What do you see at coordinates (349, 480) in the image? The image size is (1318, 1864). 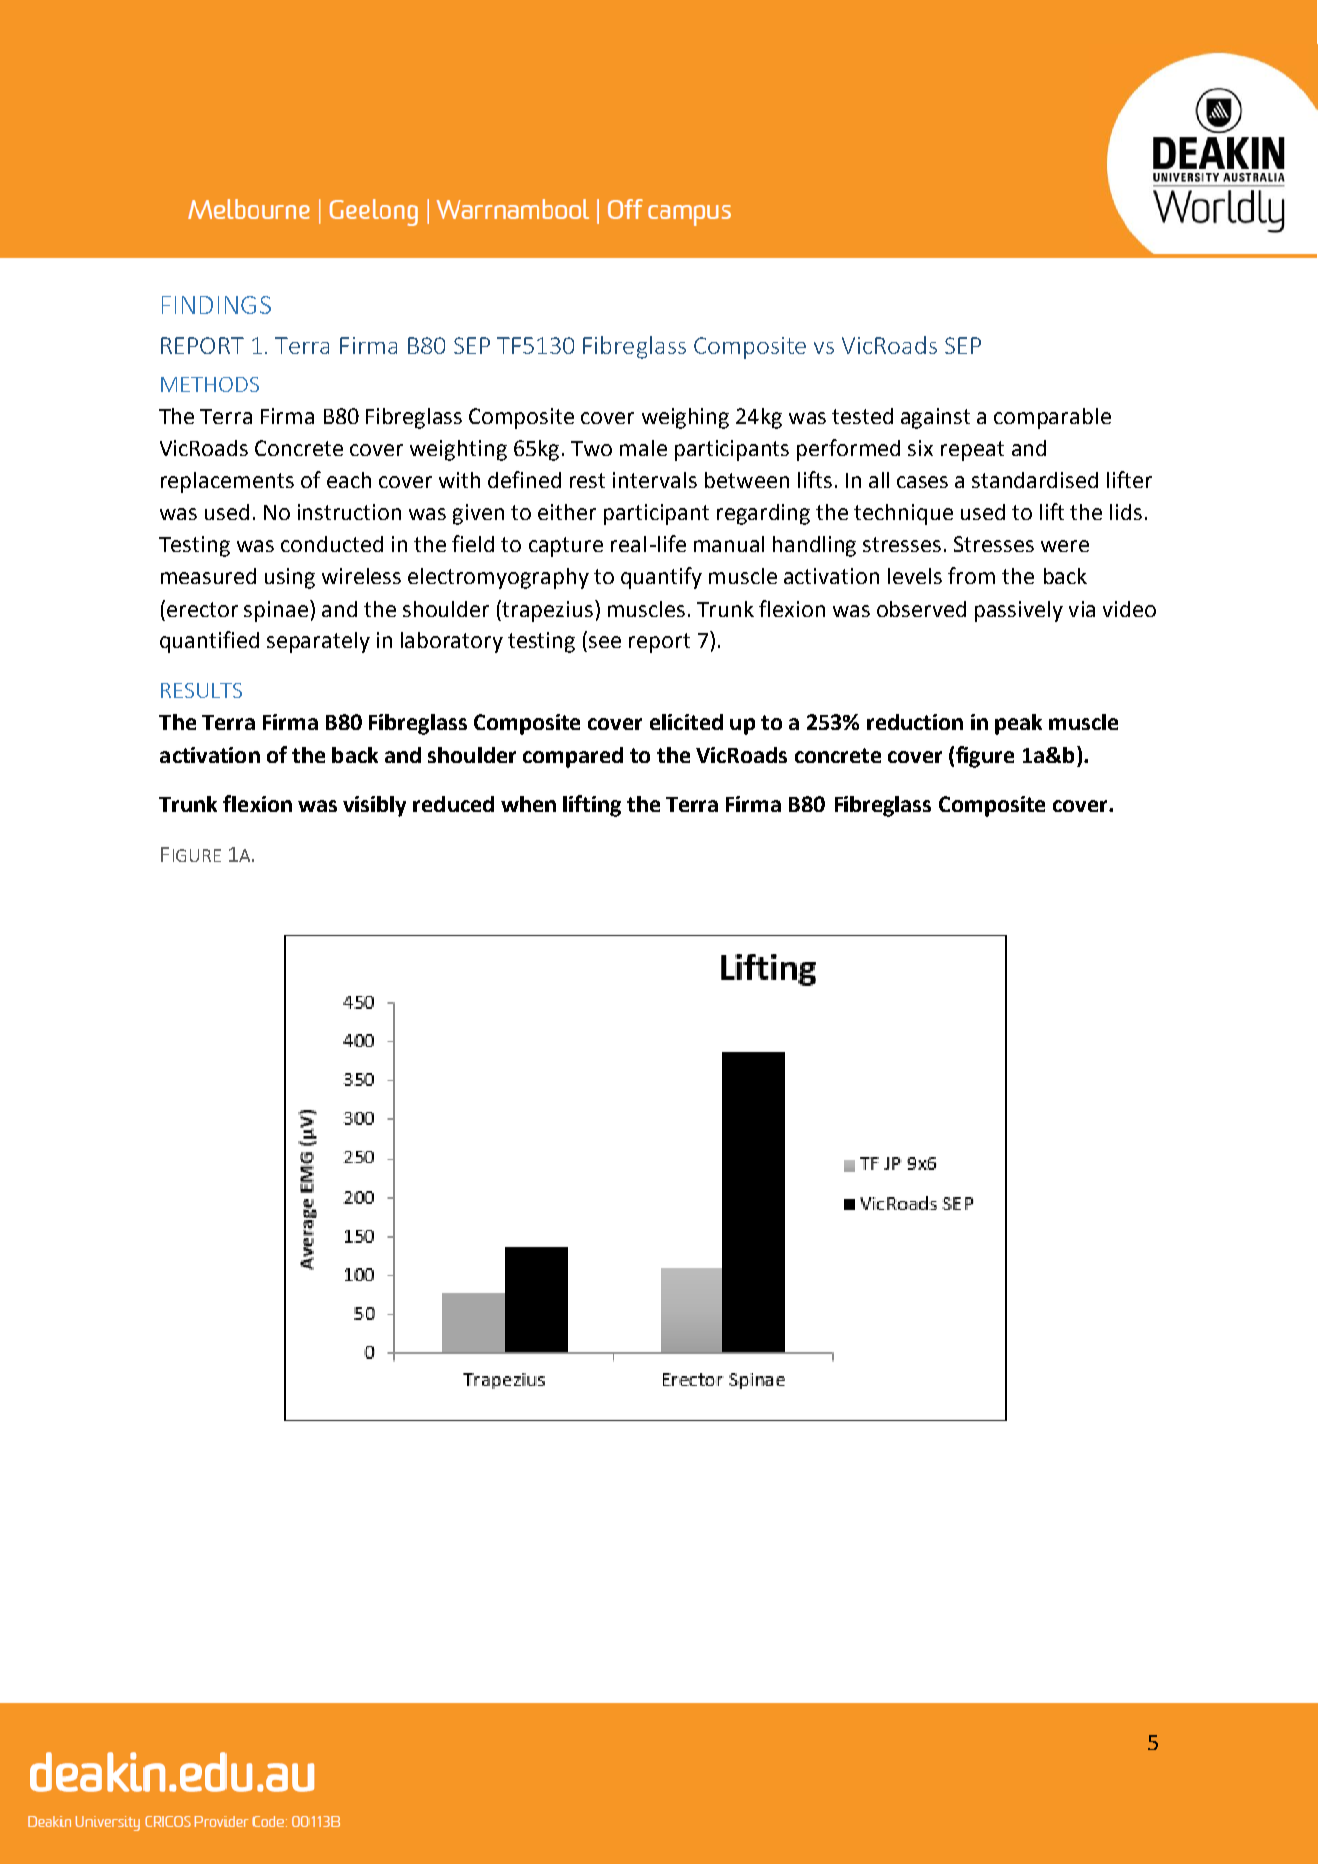 I see `each` at bounding box center [349, 480].
